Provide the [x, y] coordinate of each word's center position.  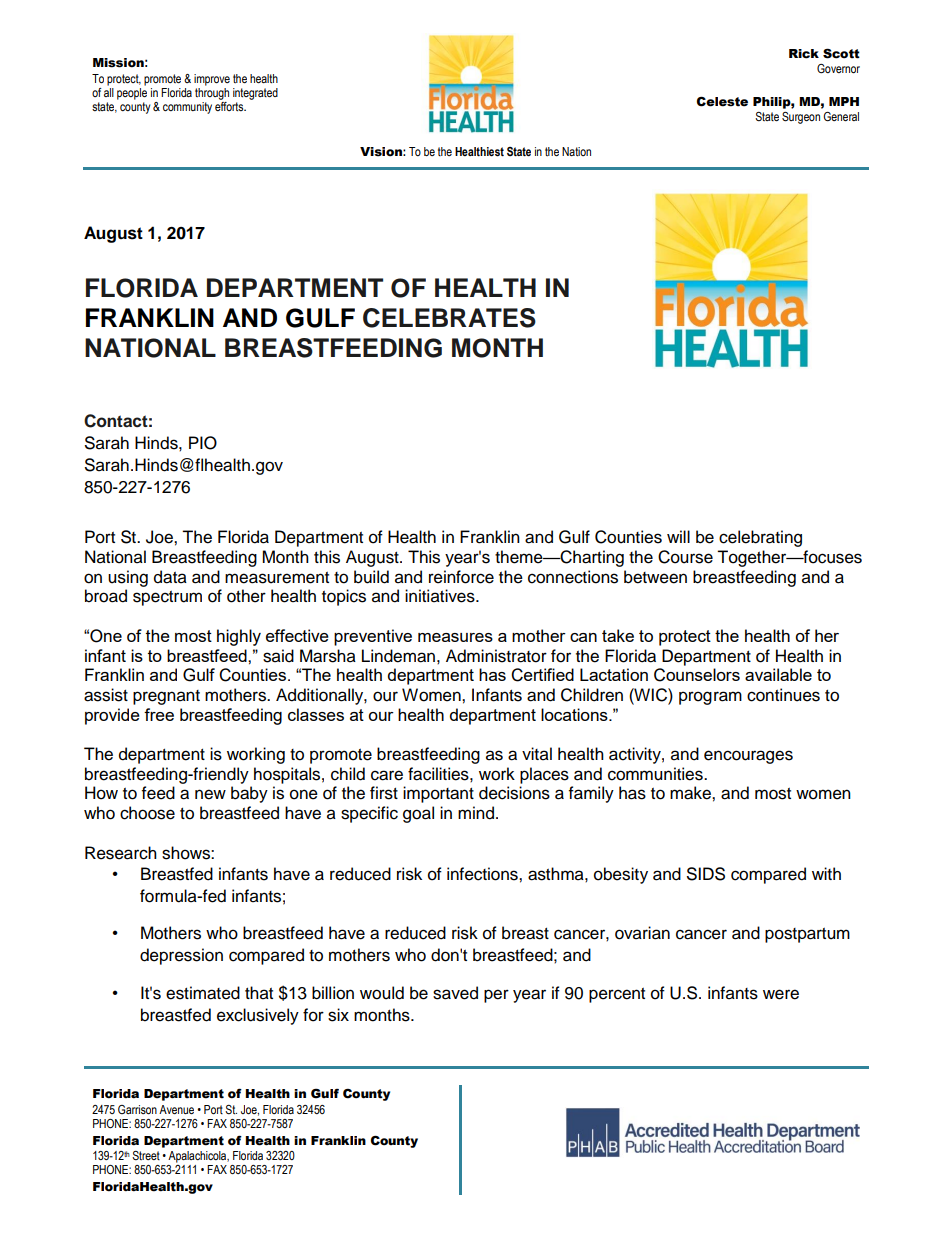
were [781, 994]
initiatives [441, 596]
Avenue [176, 1109]
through [212, 92]
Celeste [722, 102]
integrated [255, 94]
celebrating [760, 538]
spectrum [167, 598]
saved [455, 993]
